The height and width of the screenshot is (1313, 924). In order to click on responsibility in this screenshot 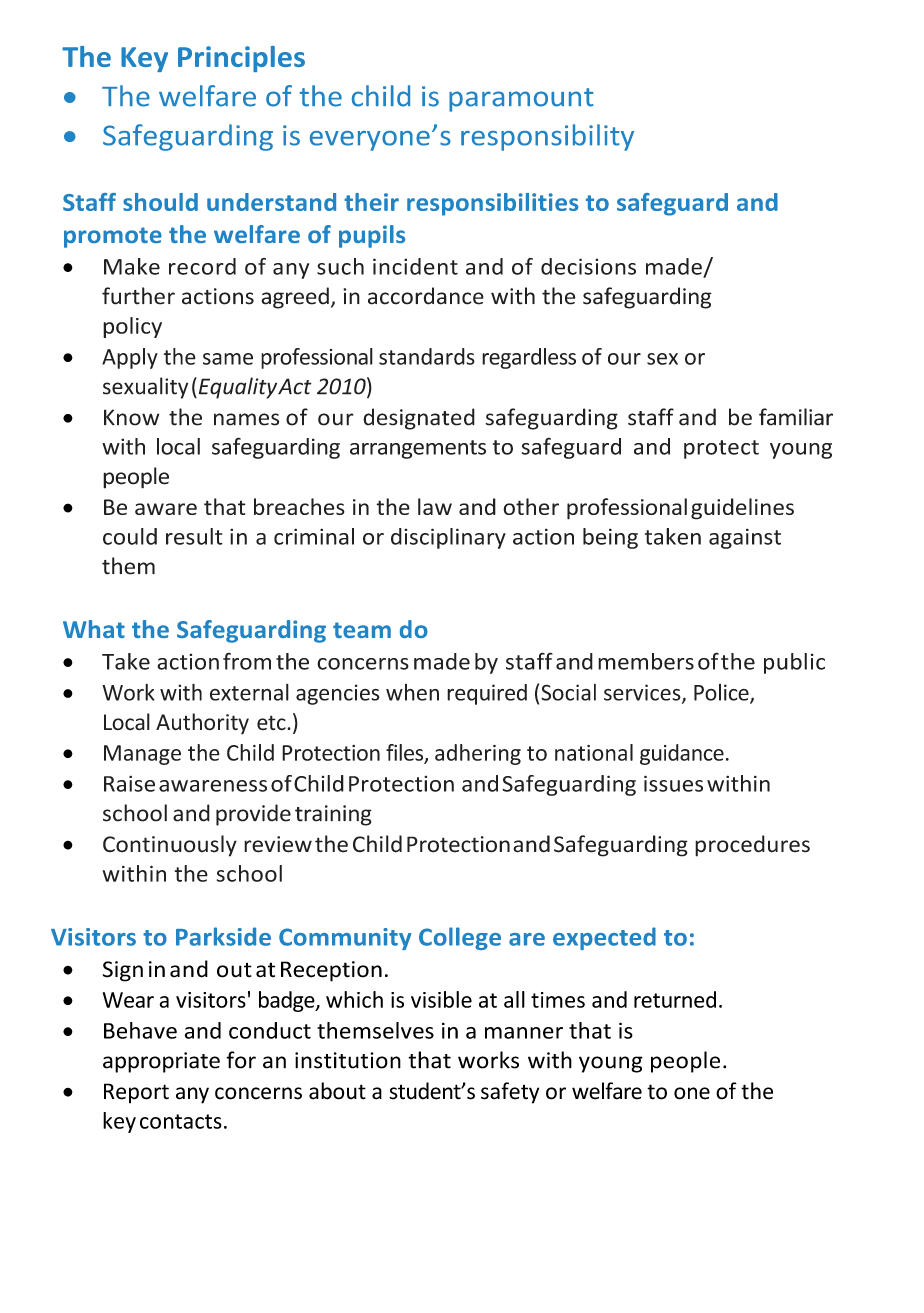, I will do `click(547, 137)`.
